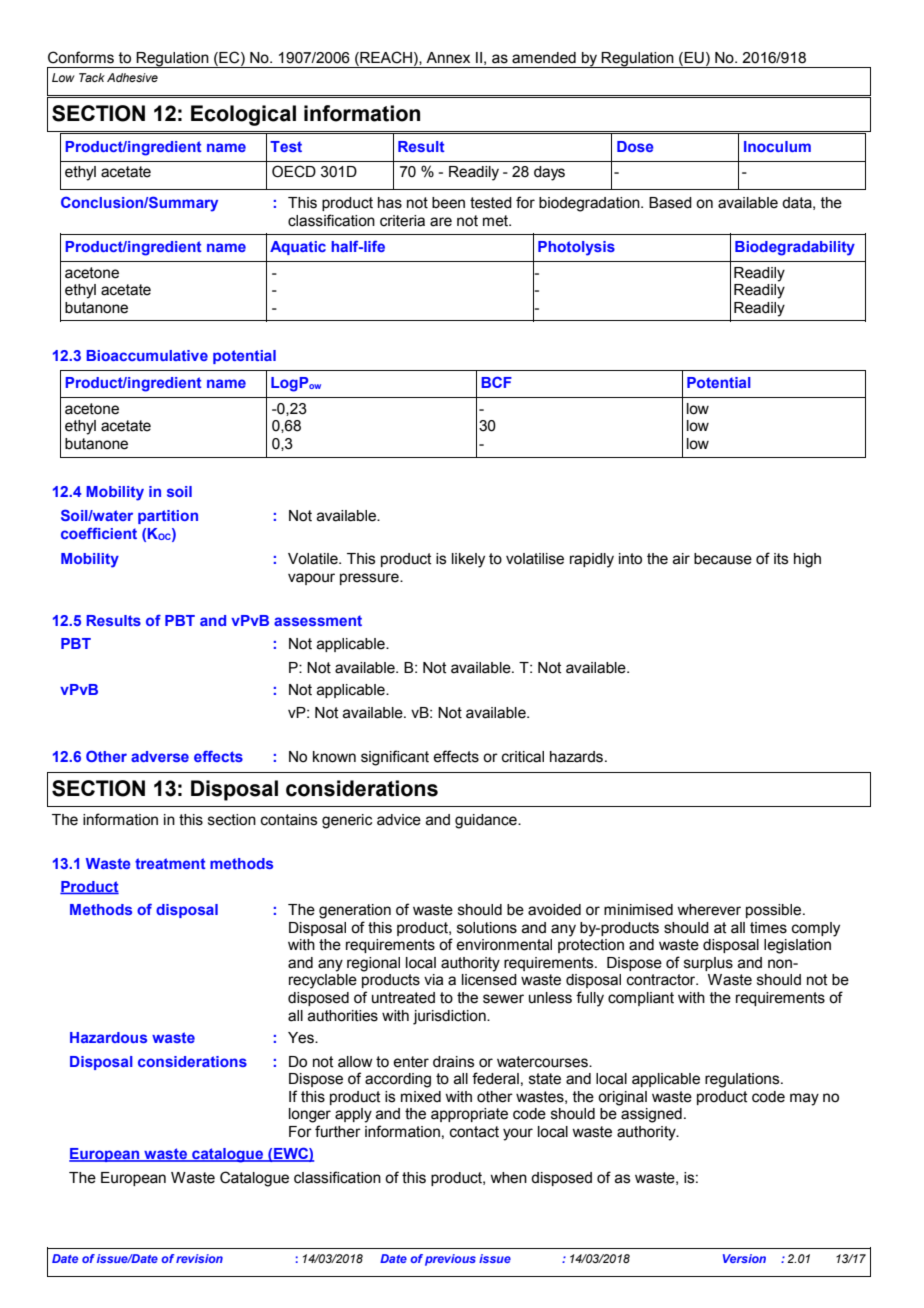 The image size is (924, 1308). I want to click on adverse, so click(160, 756).
